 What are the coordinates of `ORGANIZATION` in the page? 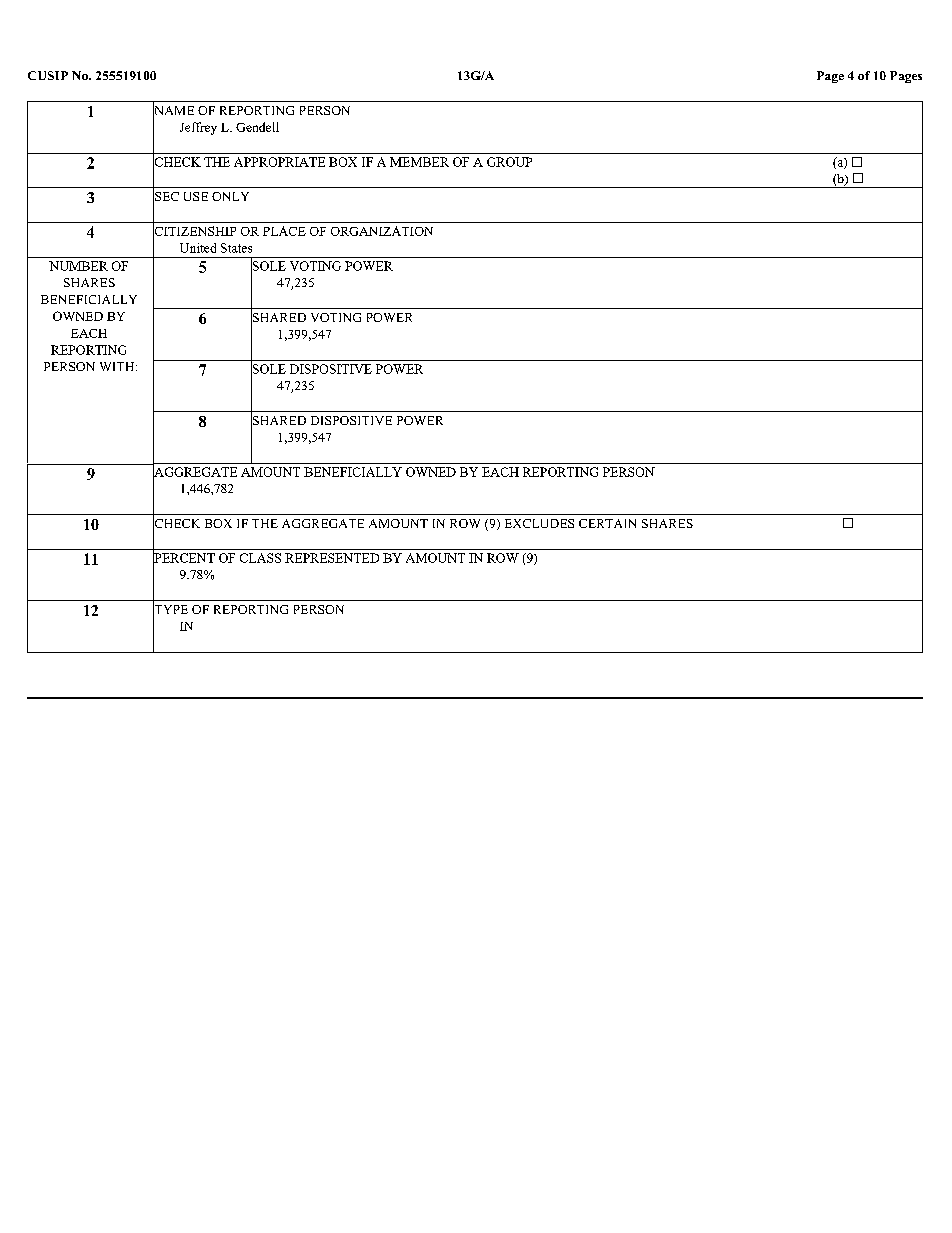 It's located at (382, 231).
